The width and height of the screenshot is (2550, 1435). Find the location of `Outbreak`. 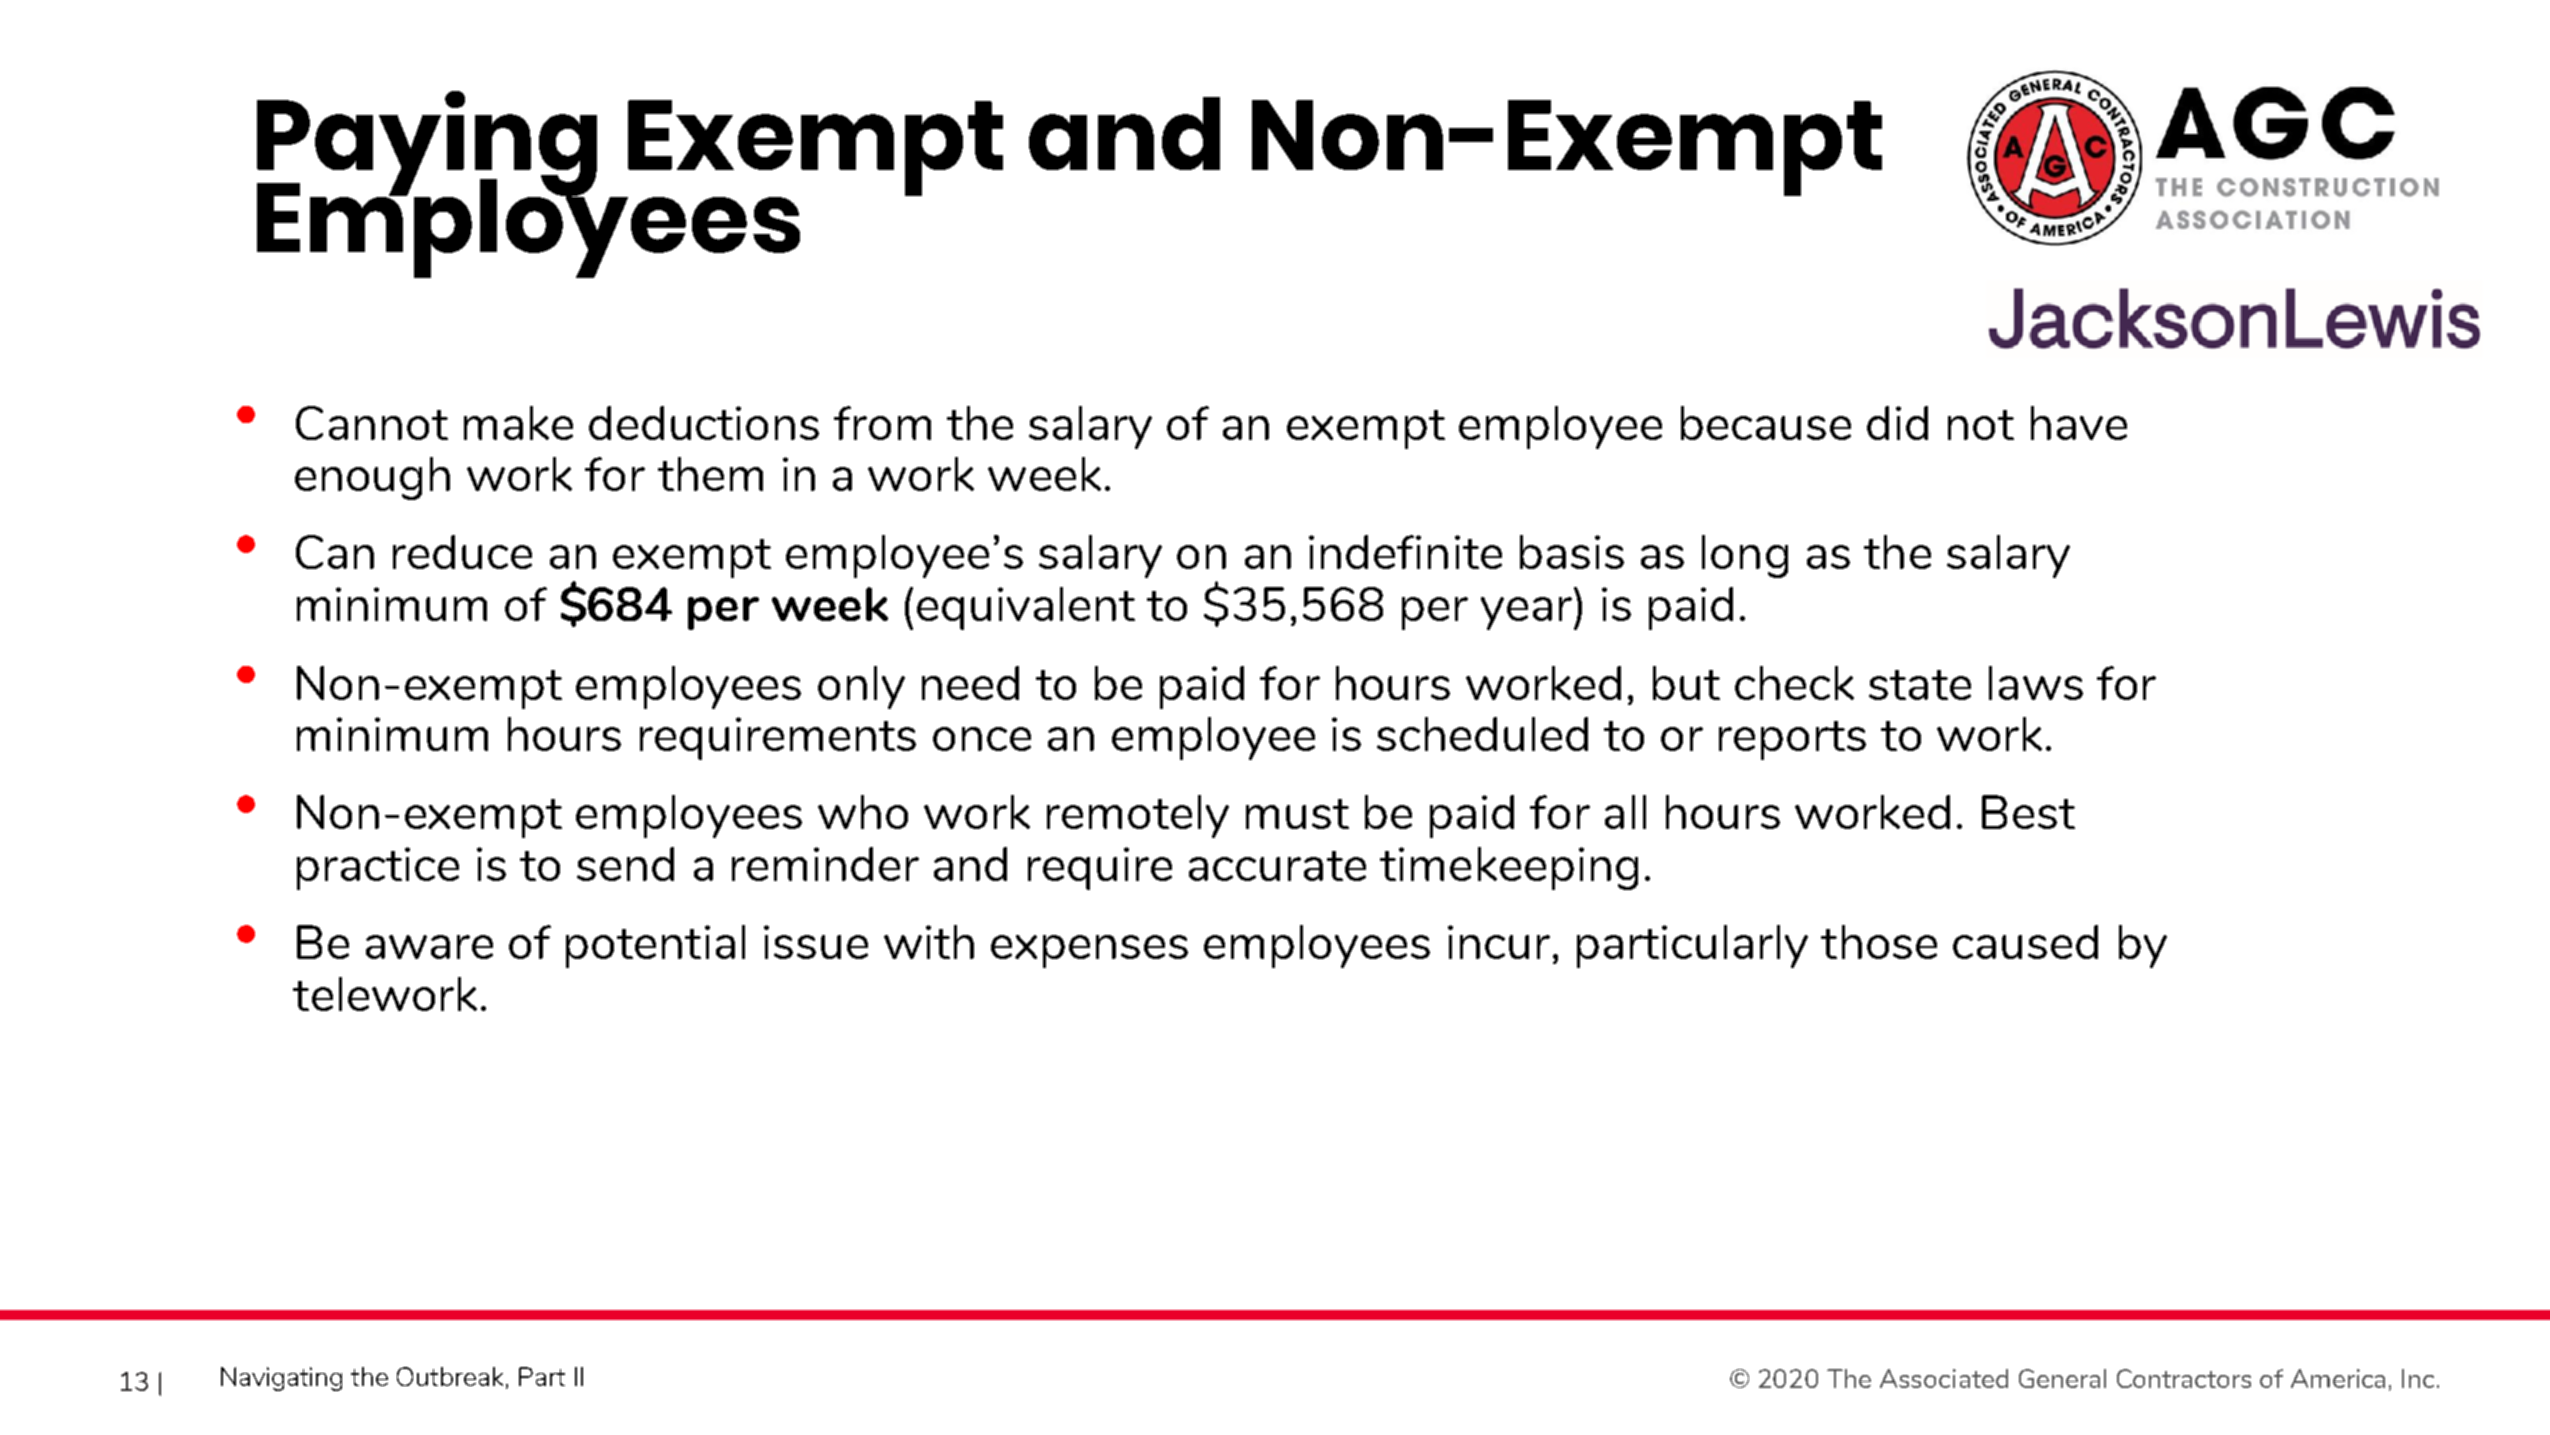

Outbreak is located at coordinates (452, 1377).
